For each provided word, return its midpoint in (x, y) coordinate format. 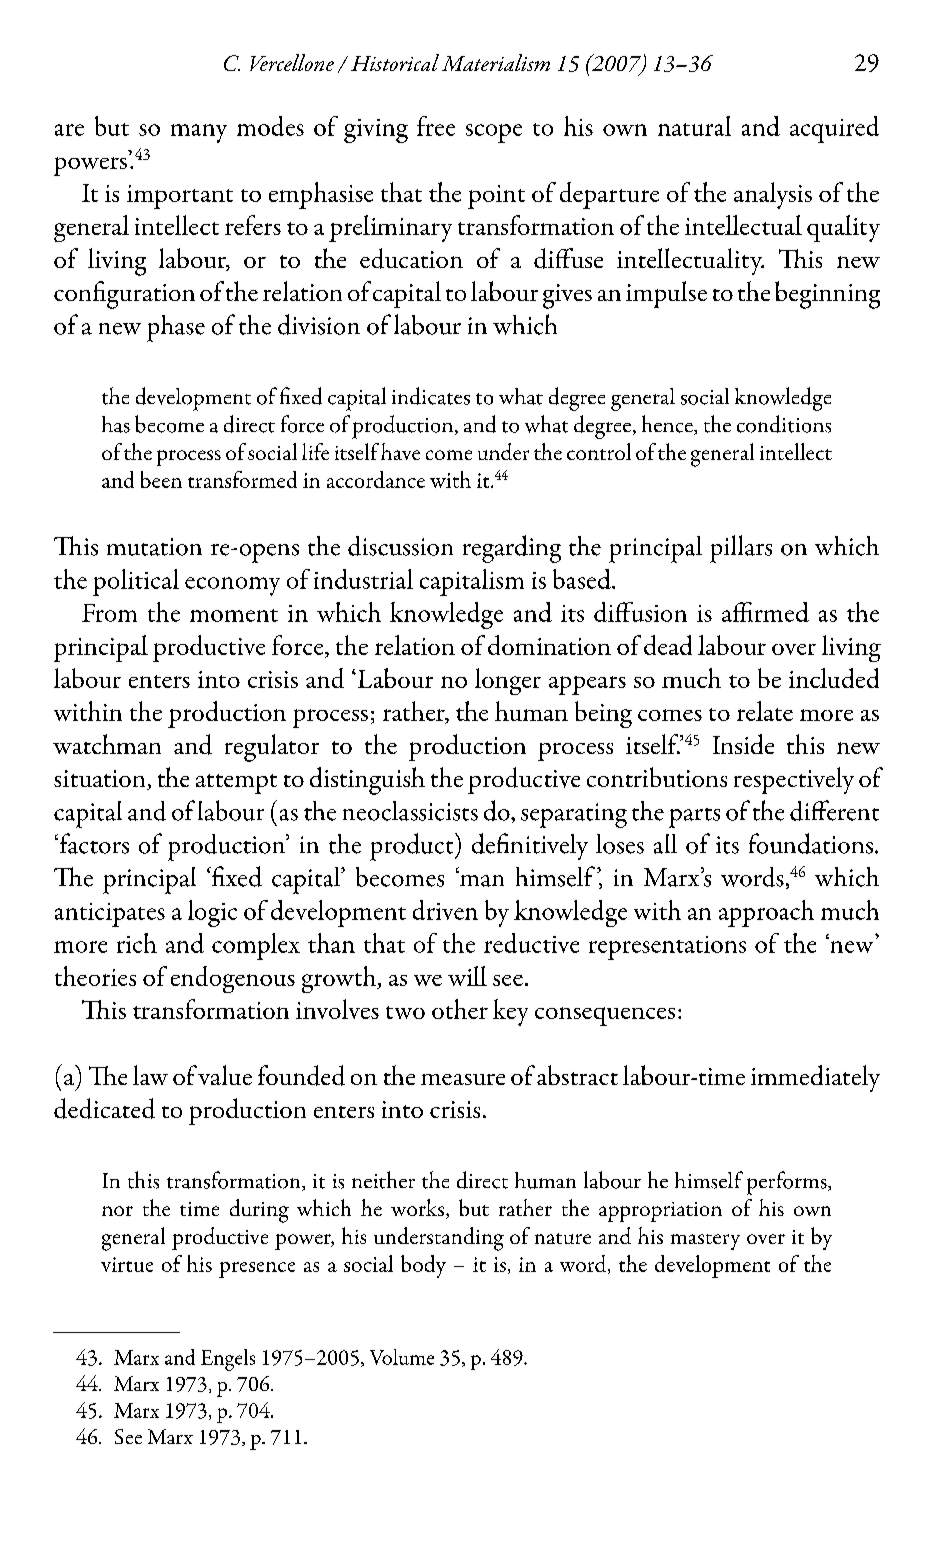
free (436, 126)
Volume (402, 1357)
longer (508, 681)
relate (765, 711)
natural (694, 126)
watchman (107, 744)
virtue (127, 1264)
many (199, 133)
